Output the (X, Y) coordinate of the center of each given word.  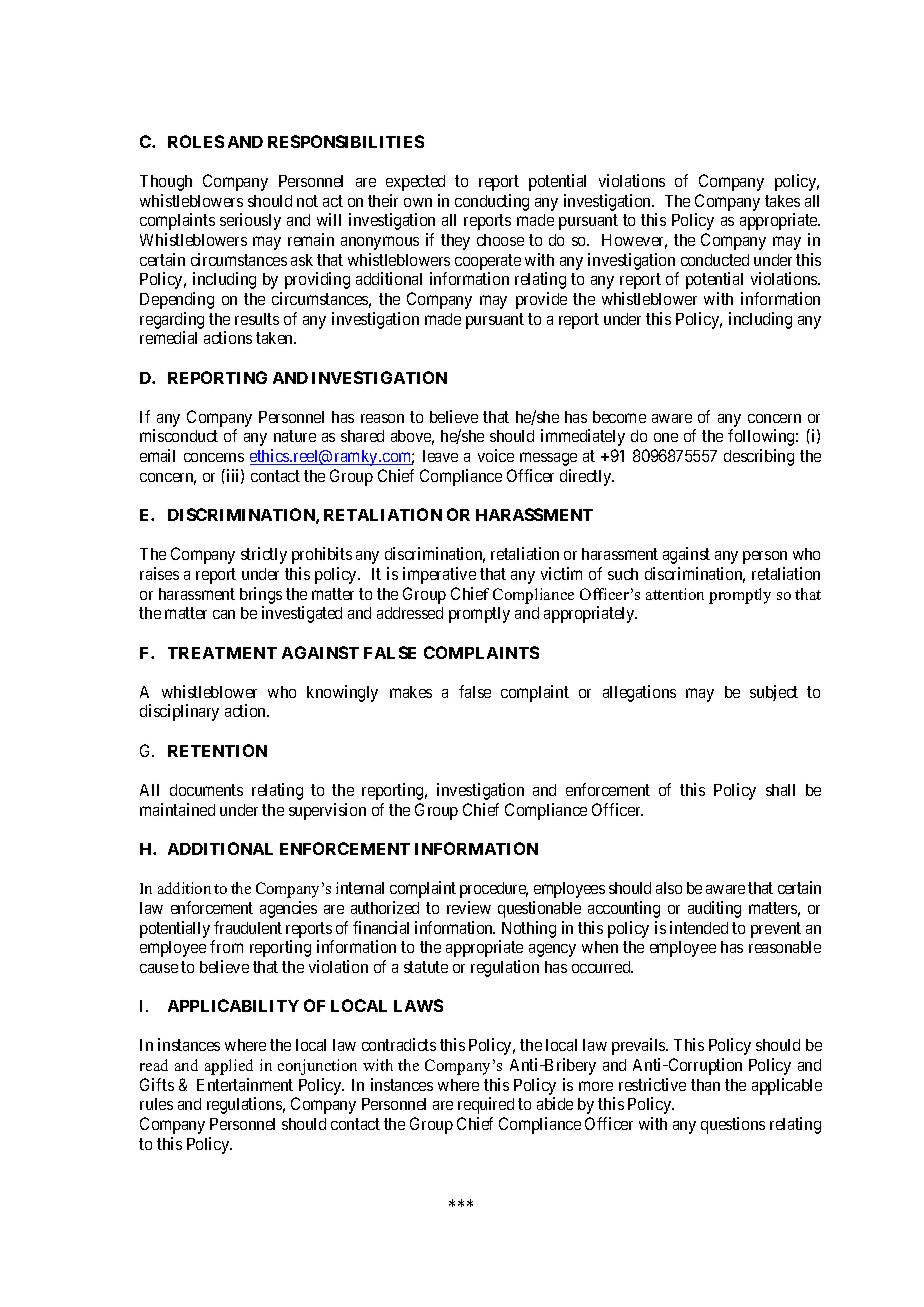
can (224, 614)
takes (782, 201)
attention (675, 594)
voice (496, 455)
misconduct (179, 435)
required (486, 1105)
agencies (288, 909)
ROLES (196, 141)
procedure (494, 890)
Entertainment (245, 1084)
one (666, 437)
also (669, 888)
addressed (410, 613)
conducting (492, 202)
